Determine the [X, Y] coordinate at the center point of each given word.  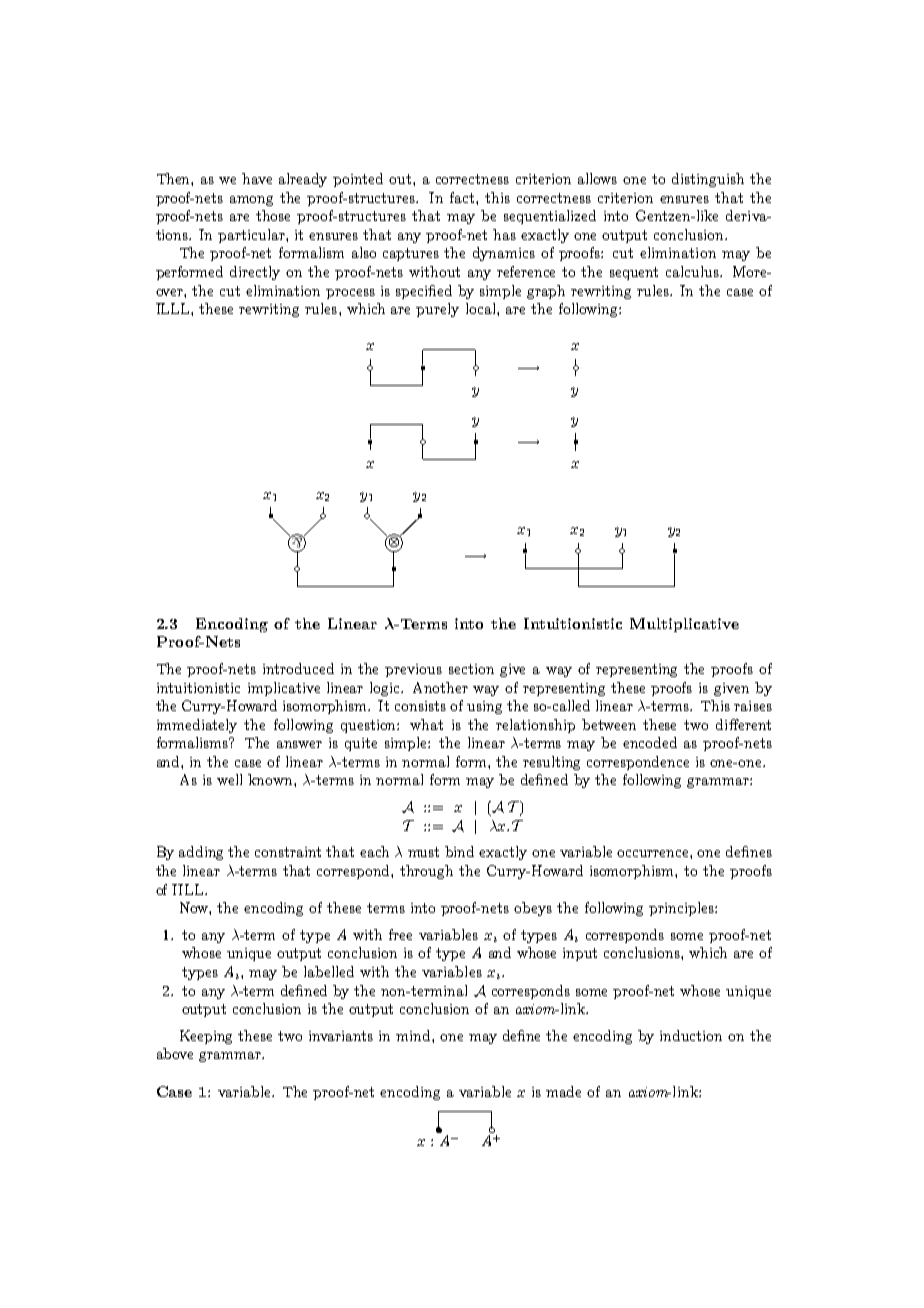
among [251, 201]
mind [414, 1035]
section [471, 669]
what [426, 724]
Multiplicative [684, 625]
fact [463, 197]
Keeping [206, 1037]
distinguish [708, 180]
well [229, 779]
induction [691, 1035]
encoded [650, 742]
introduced [298, 668]
